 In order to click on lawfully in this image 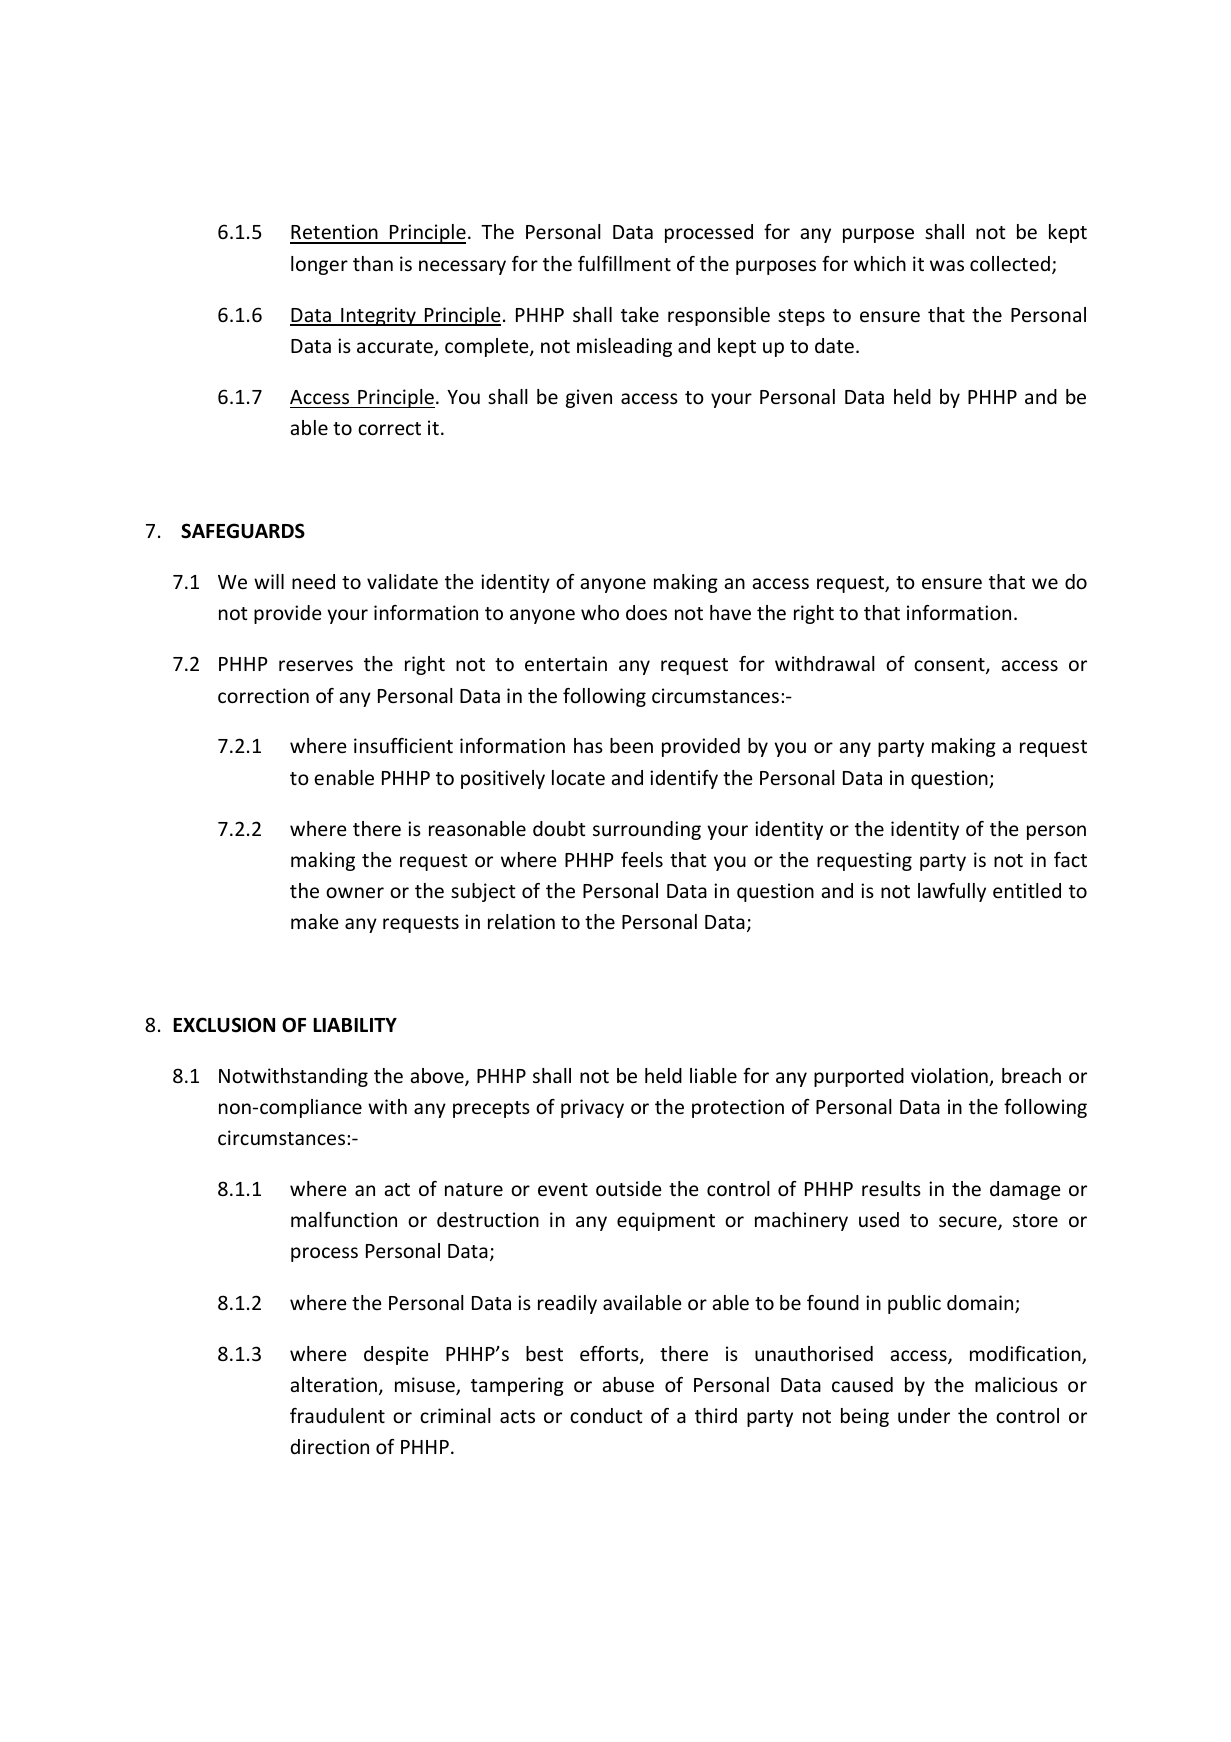, I will do `click(952, 892)`.
